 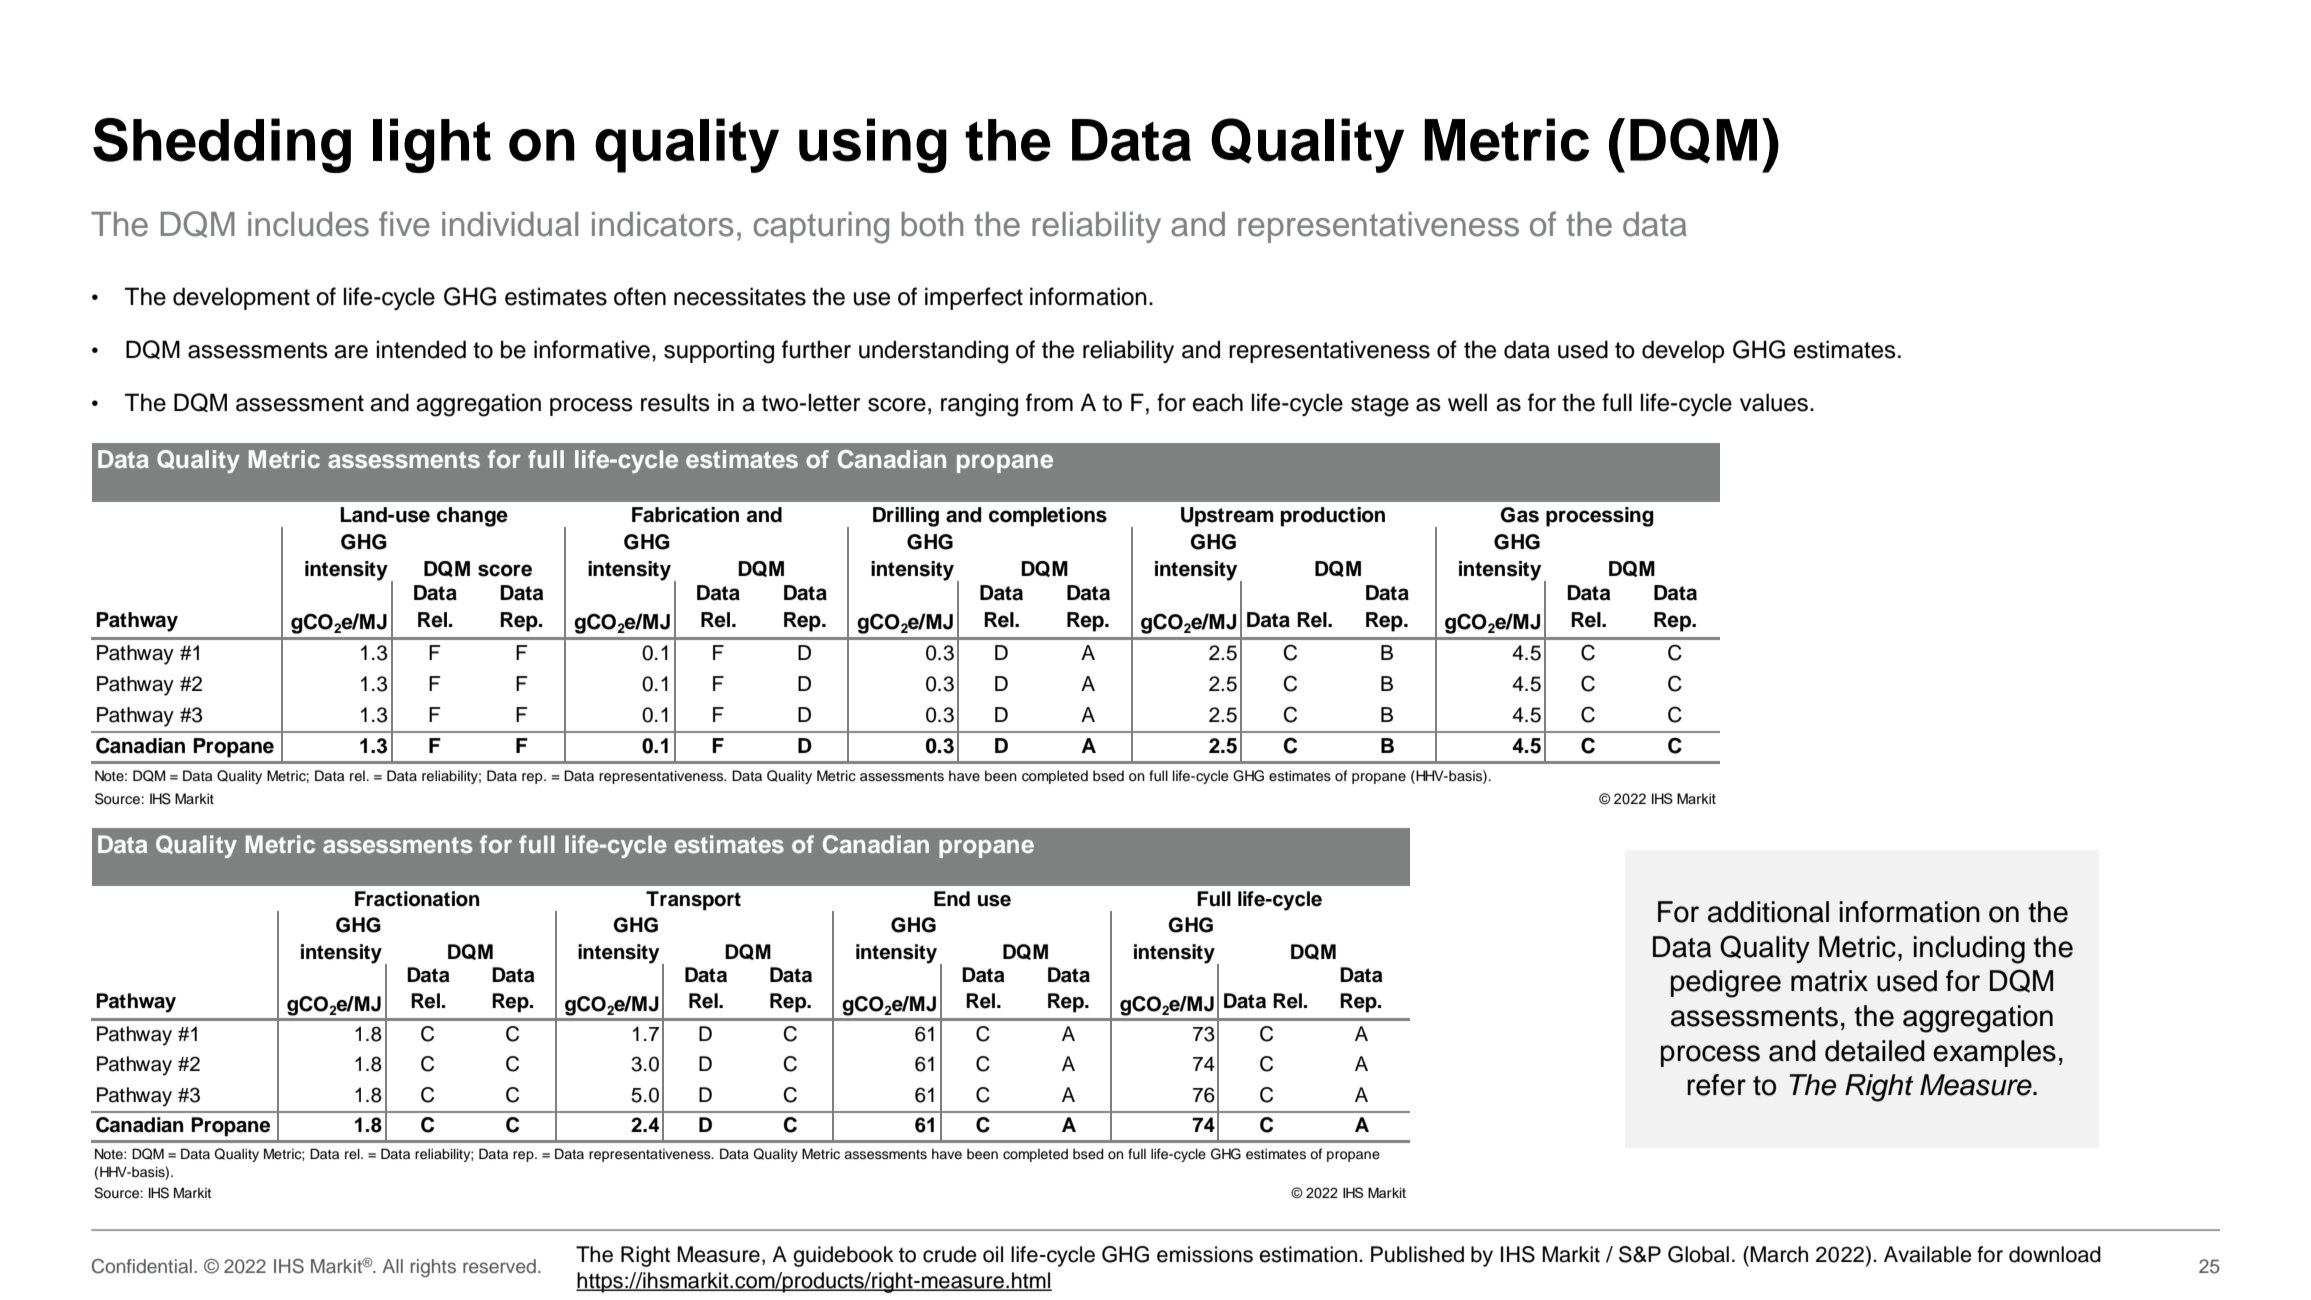 I want to click on Transport, so click(x=693, y=901).
